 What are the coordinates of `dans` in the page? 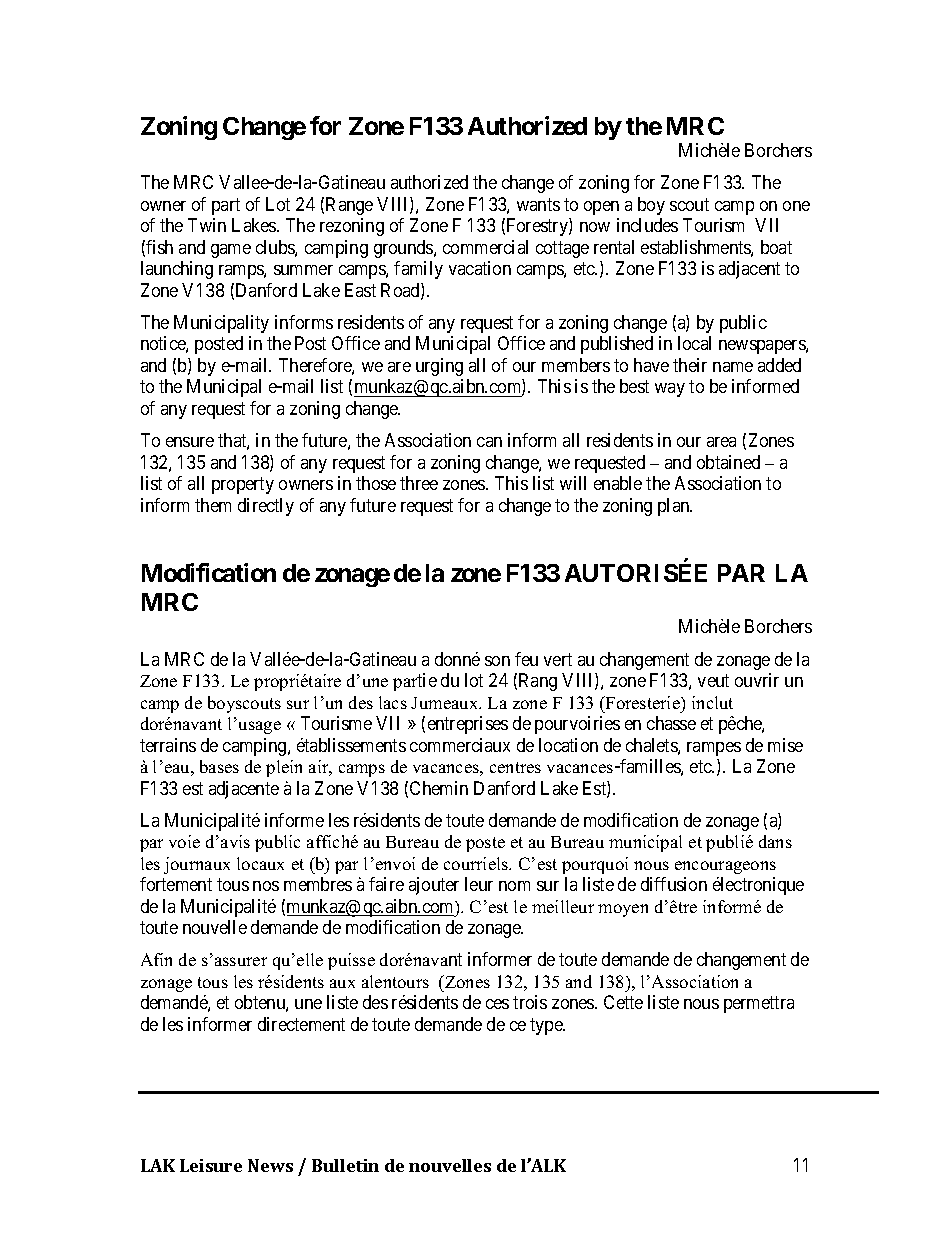 It's located at (775, 841).
